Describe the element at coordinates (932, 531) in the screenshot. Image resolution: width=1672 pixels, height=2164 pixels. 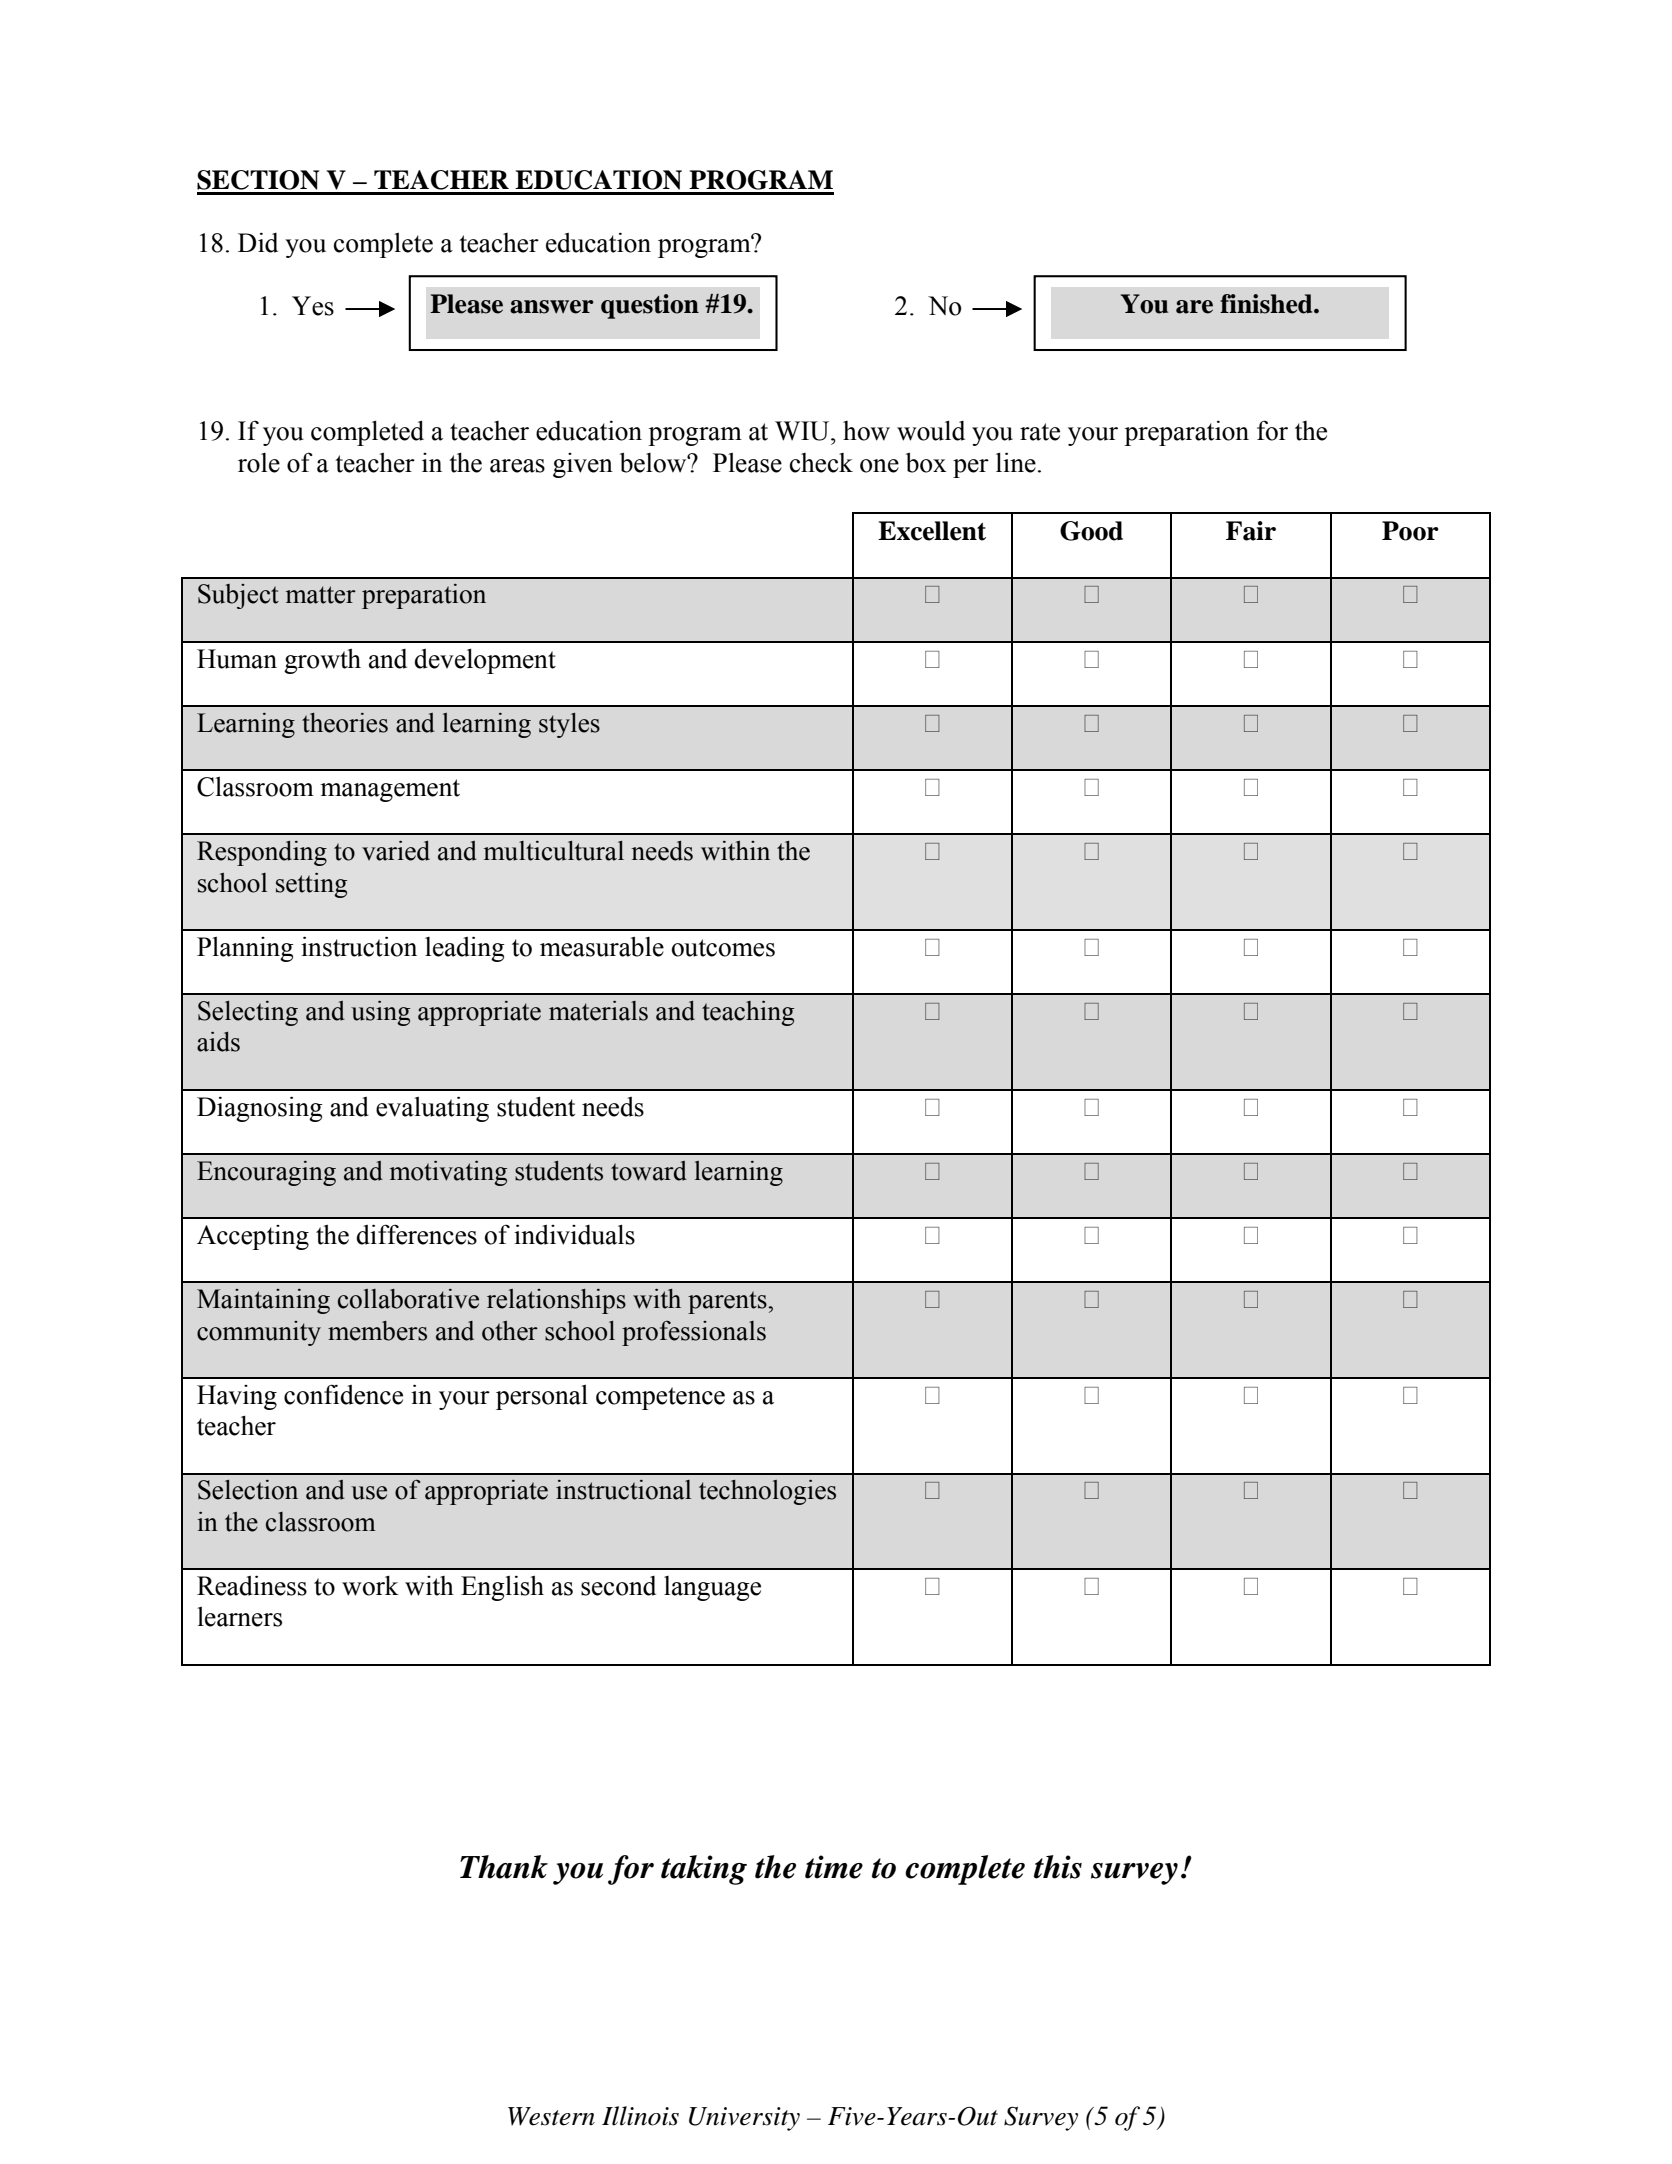
I see `Excellent` at that location.
